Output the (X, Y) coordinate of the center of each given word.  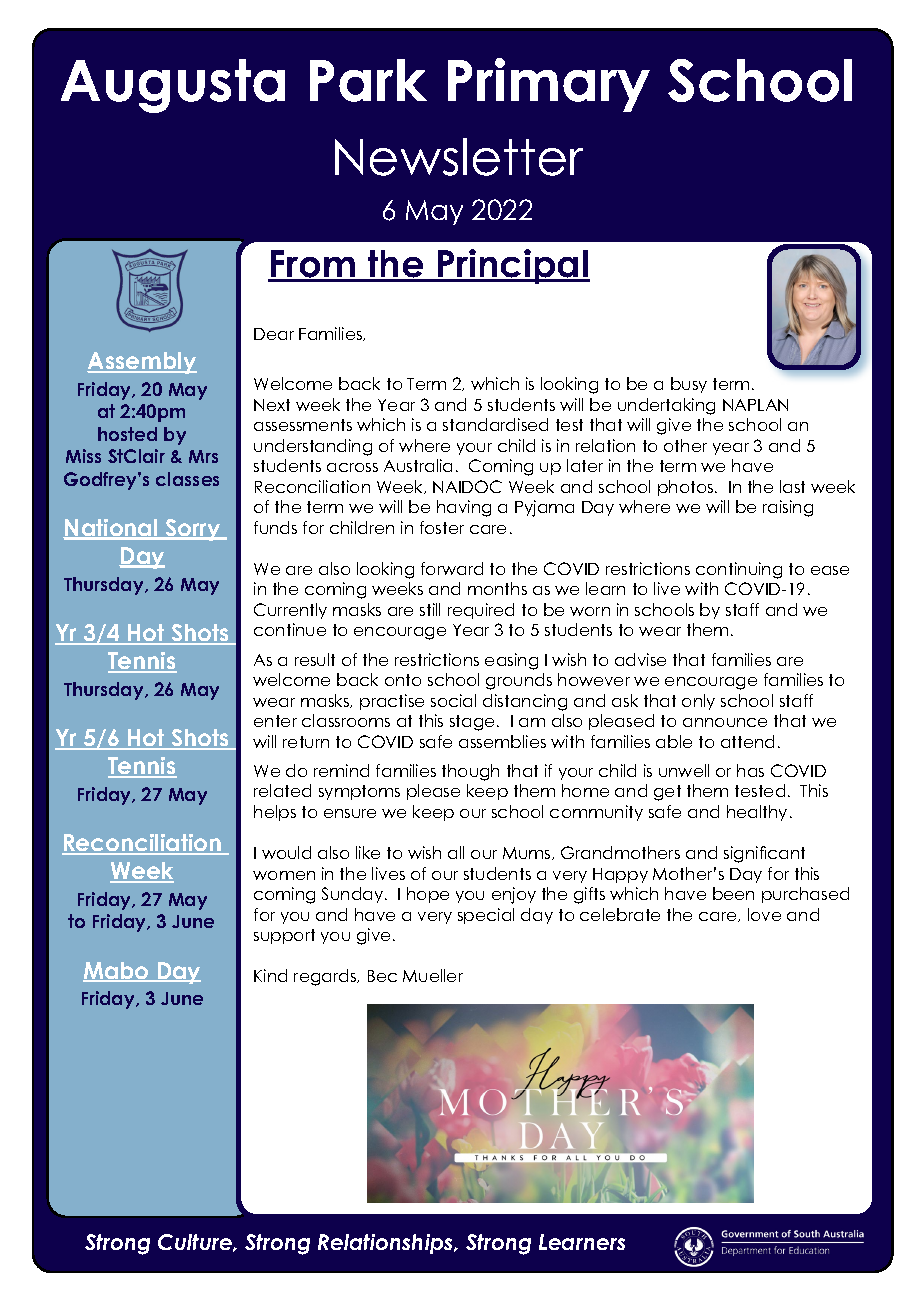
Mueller (433, 975)
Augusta (173, 86)
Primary (549, 85)
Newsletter (459, 157)
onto (403, 680)
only (698, 702)
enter (275, 721)
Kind (270, 975)
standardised (495, 424)
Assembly (142, 363)
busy (689, 385)
